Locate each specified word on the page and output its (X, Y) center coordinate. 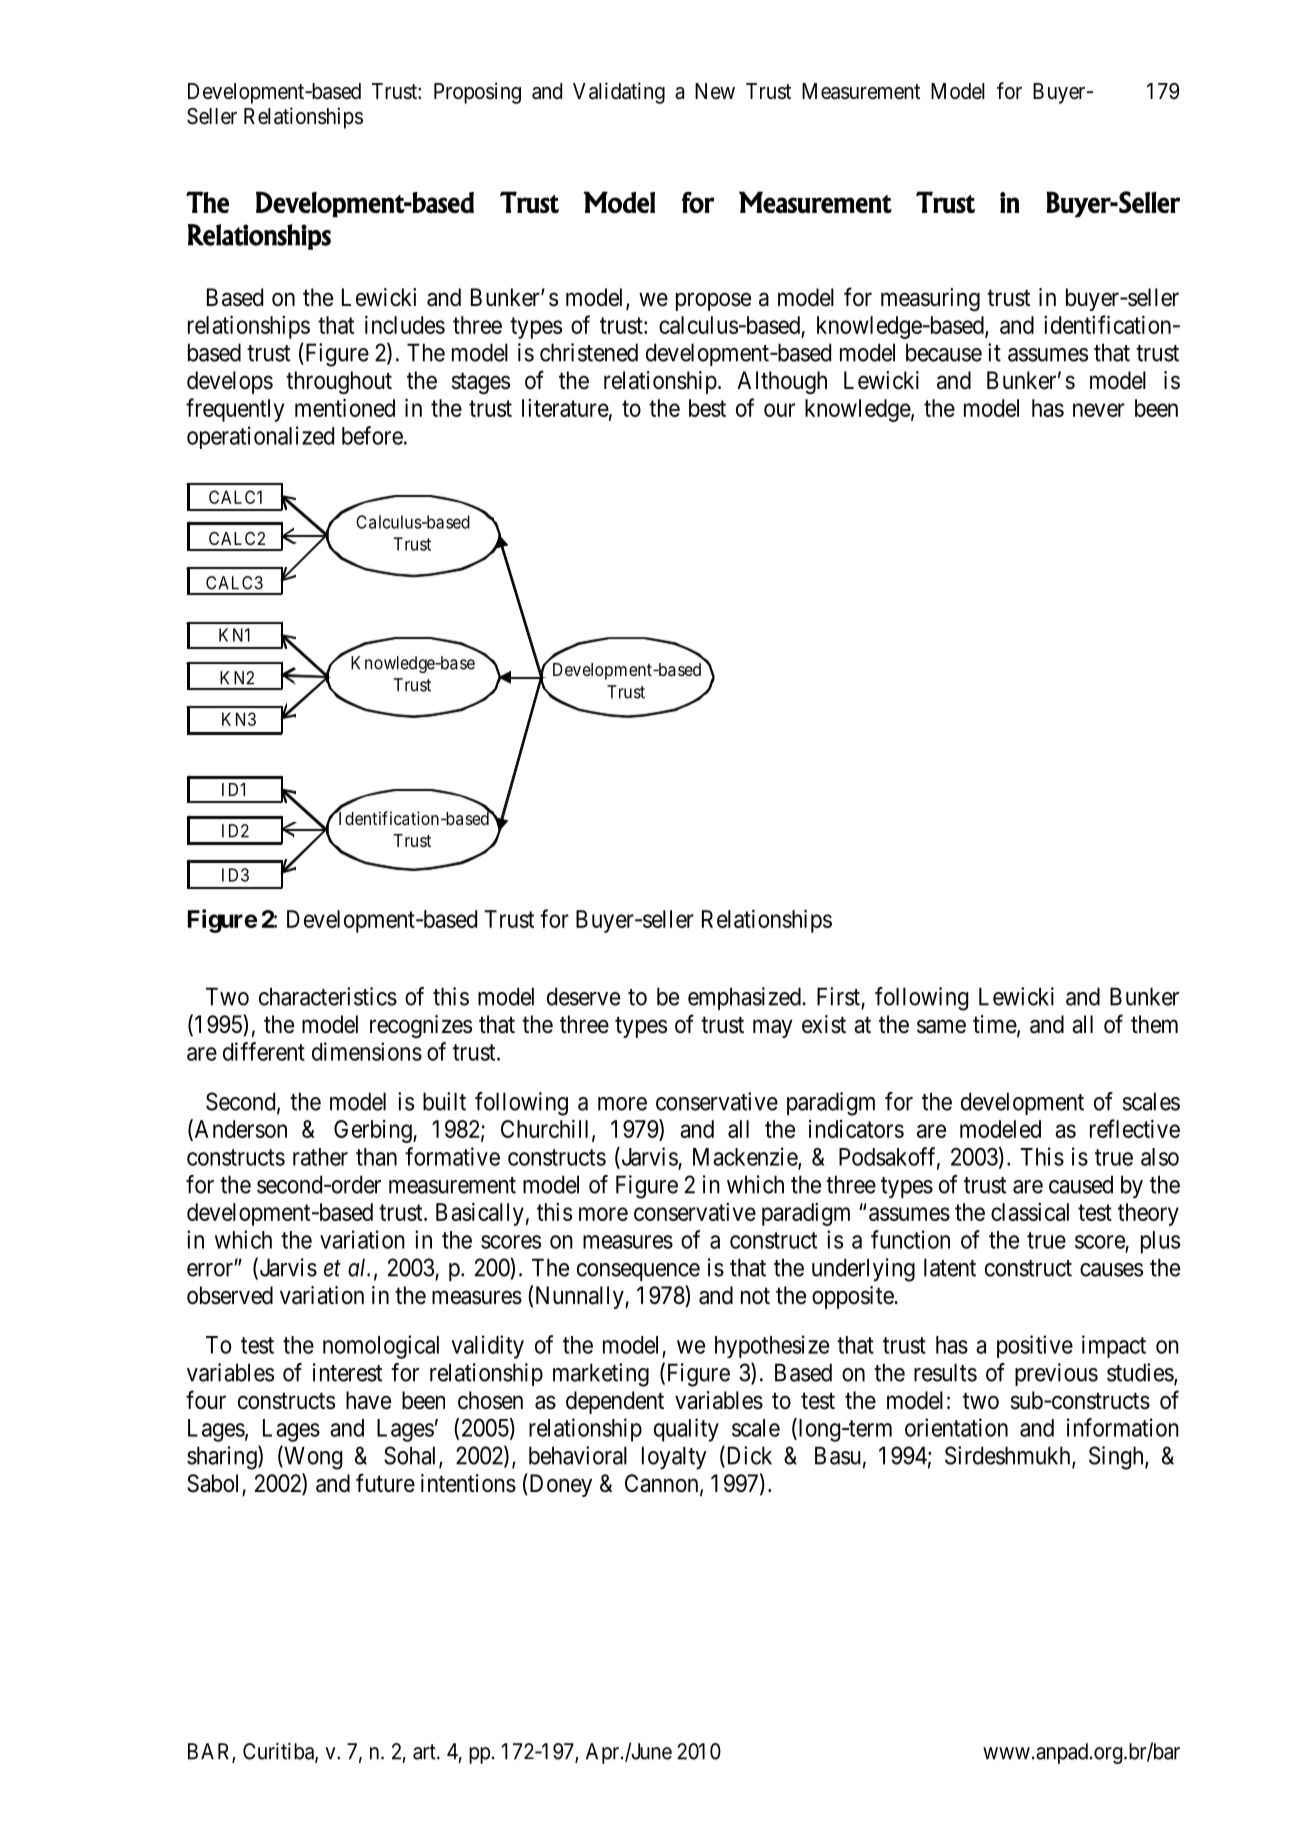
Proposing (477, 93)
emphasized (745, 998)
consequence (638, 1272)
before (372, 435)
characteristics (328, 996)
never (1099, 410)
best (707, 408)
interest (347, 1372)
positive (1035, 1346)
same (941, 1026)
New (715, 91)
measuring (930, 299)
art (425, 1752)
